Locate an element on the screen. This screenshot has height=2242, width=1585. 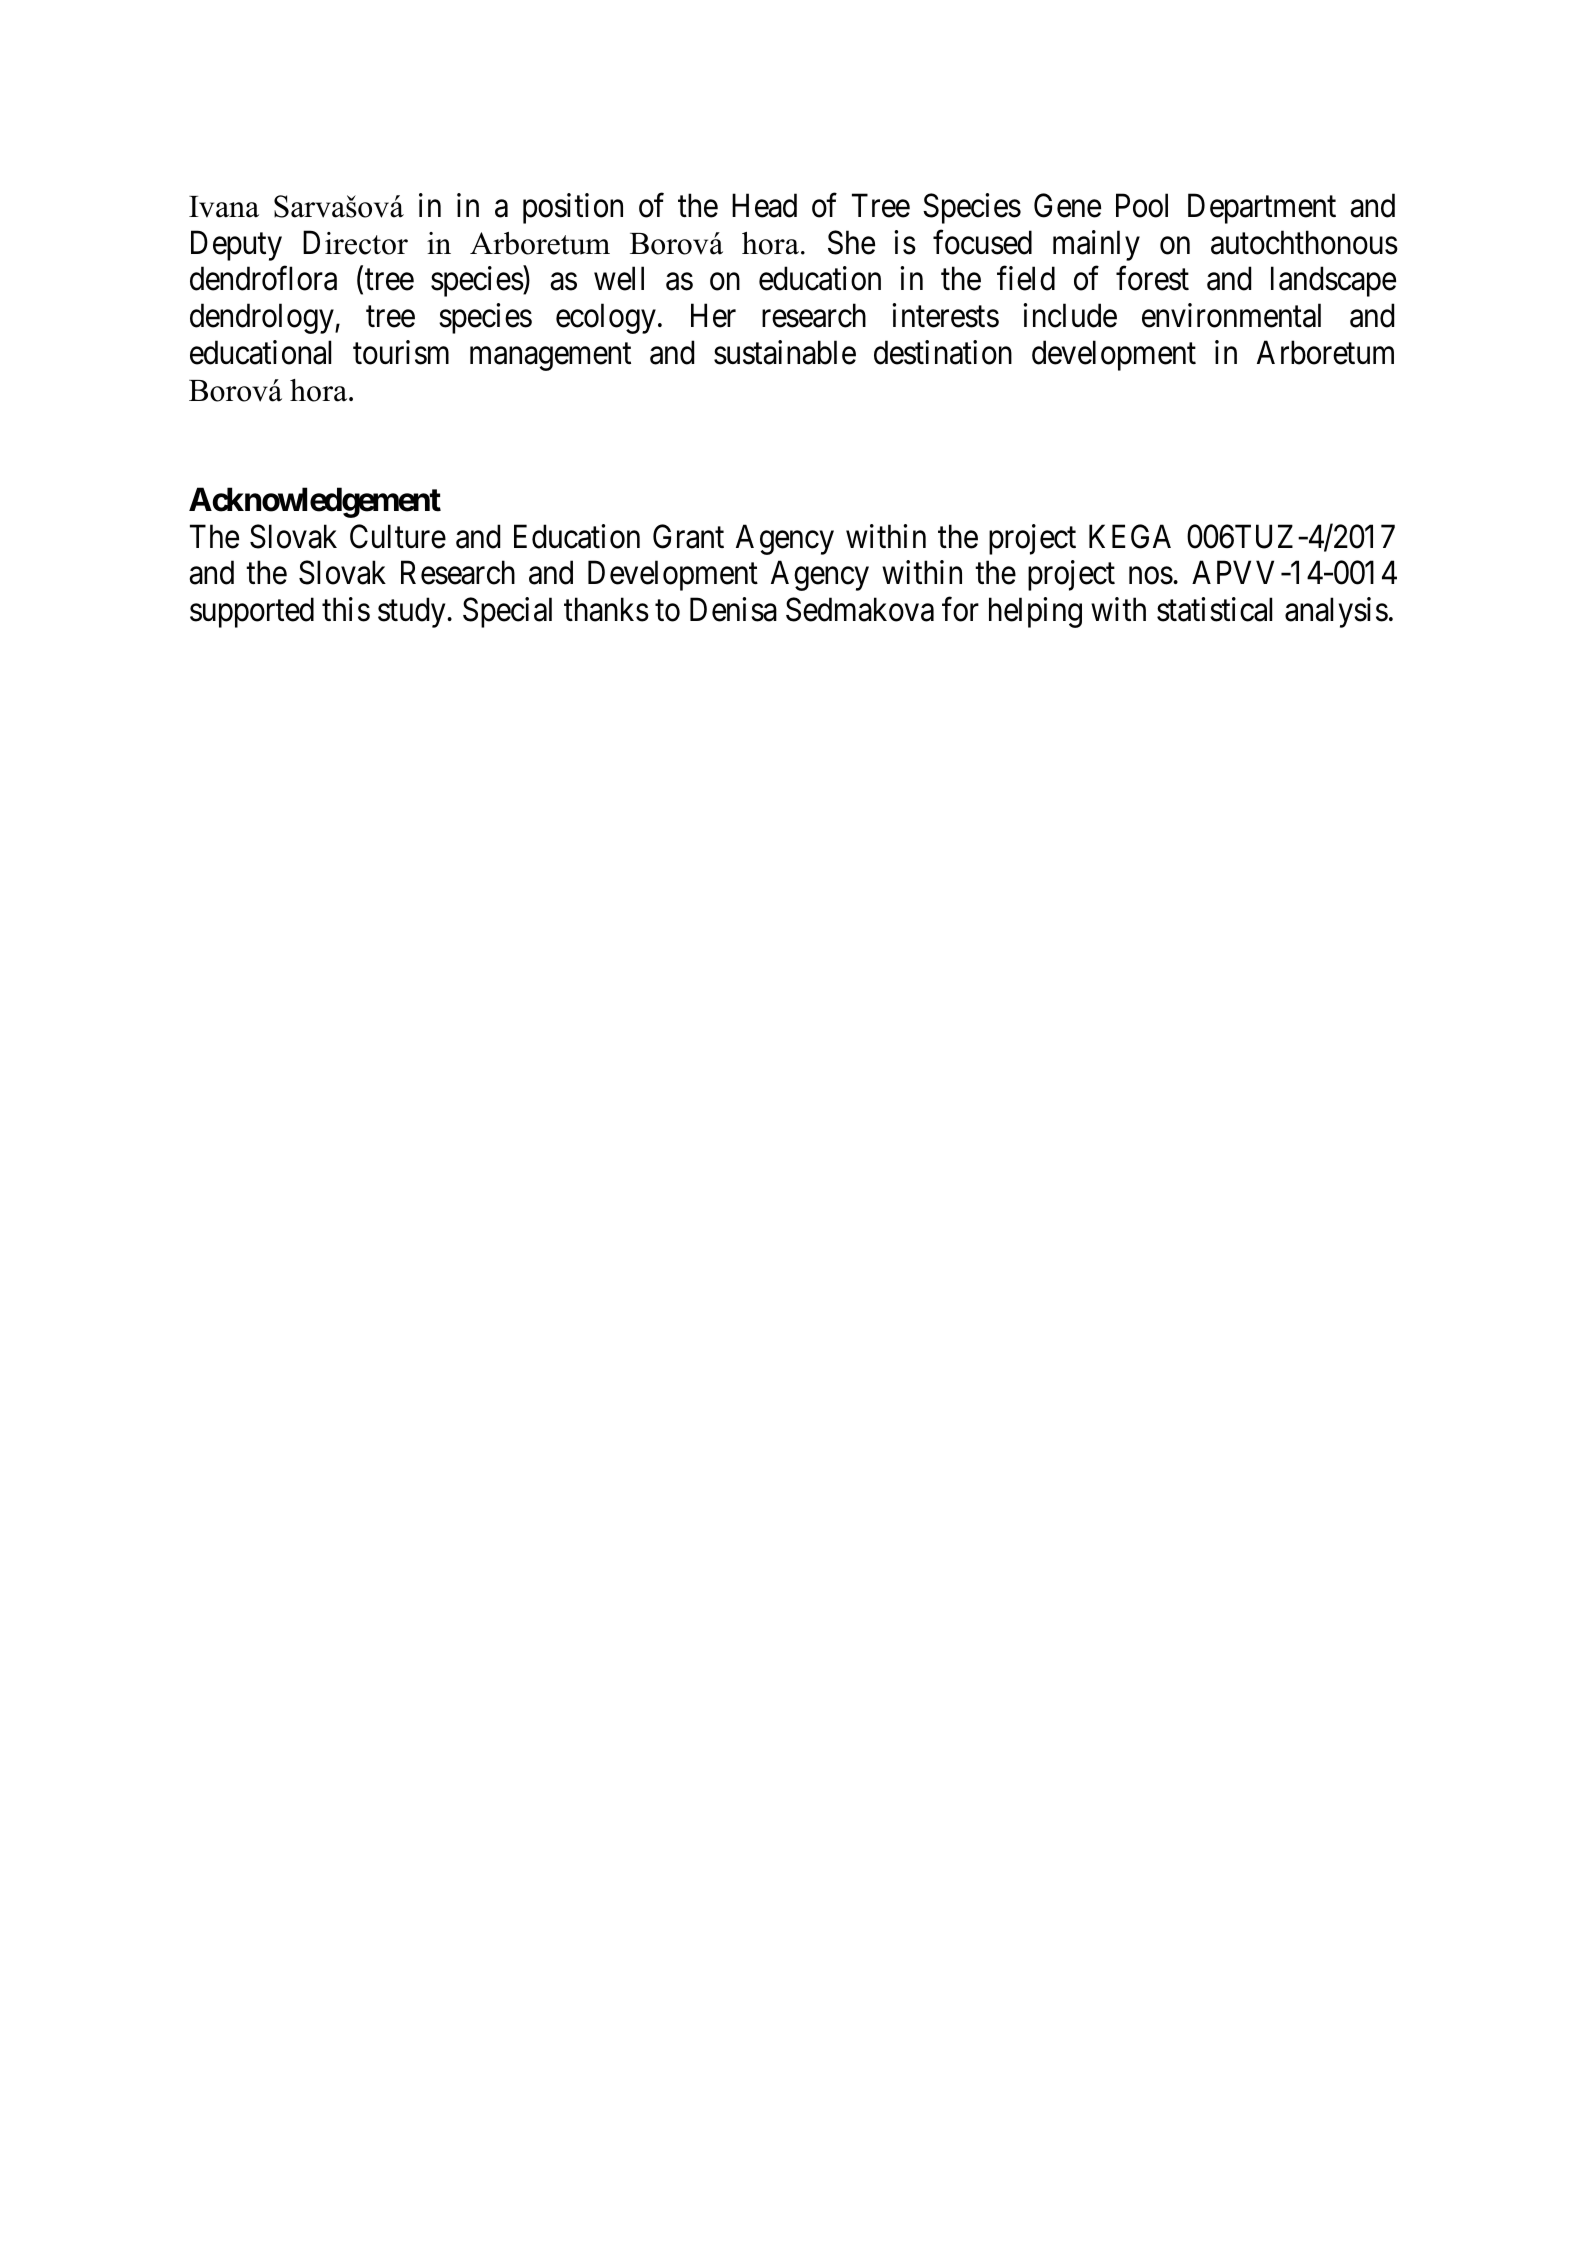
sustainable is located at coordinates (785, 352).
